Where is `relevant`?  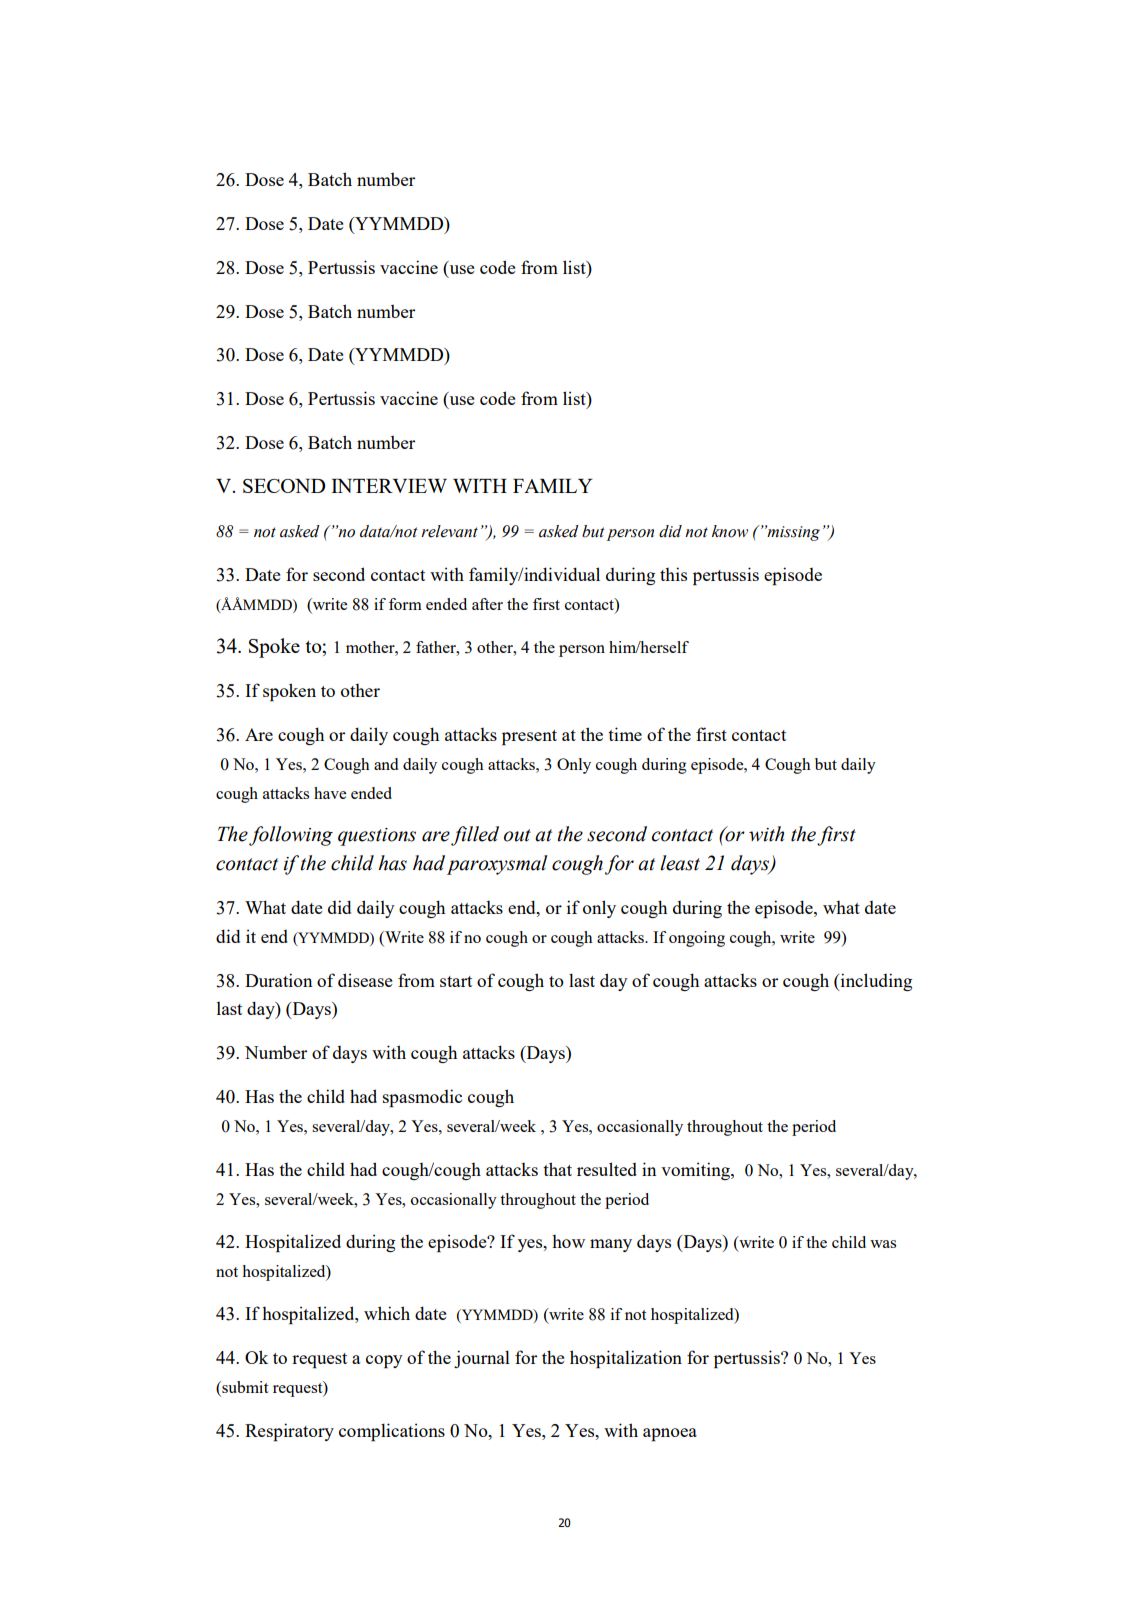 relevant is located at coordinates (449, 531).
